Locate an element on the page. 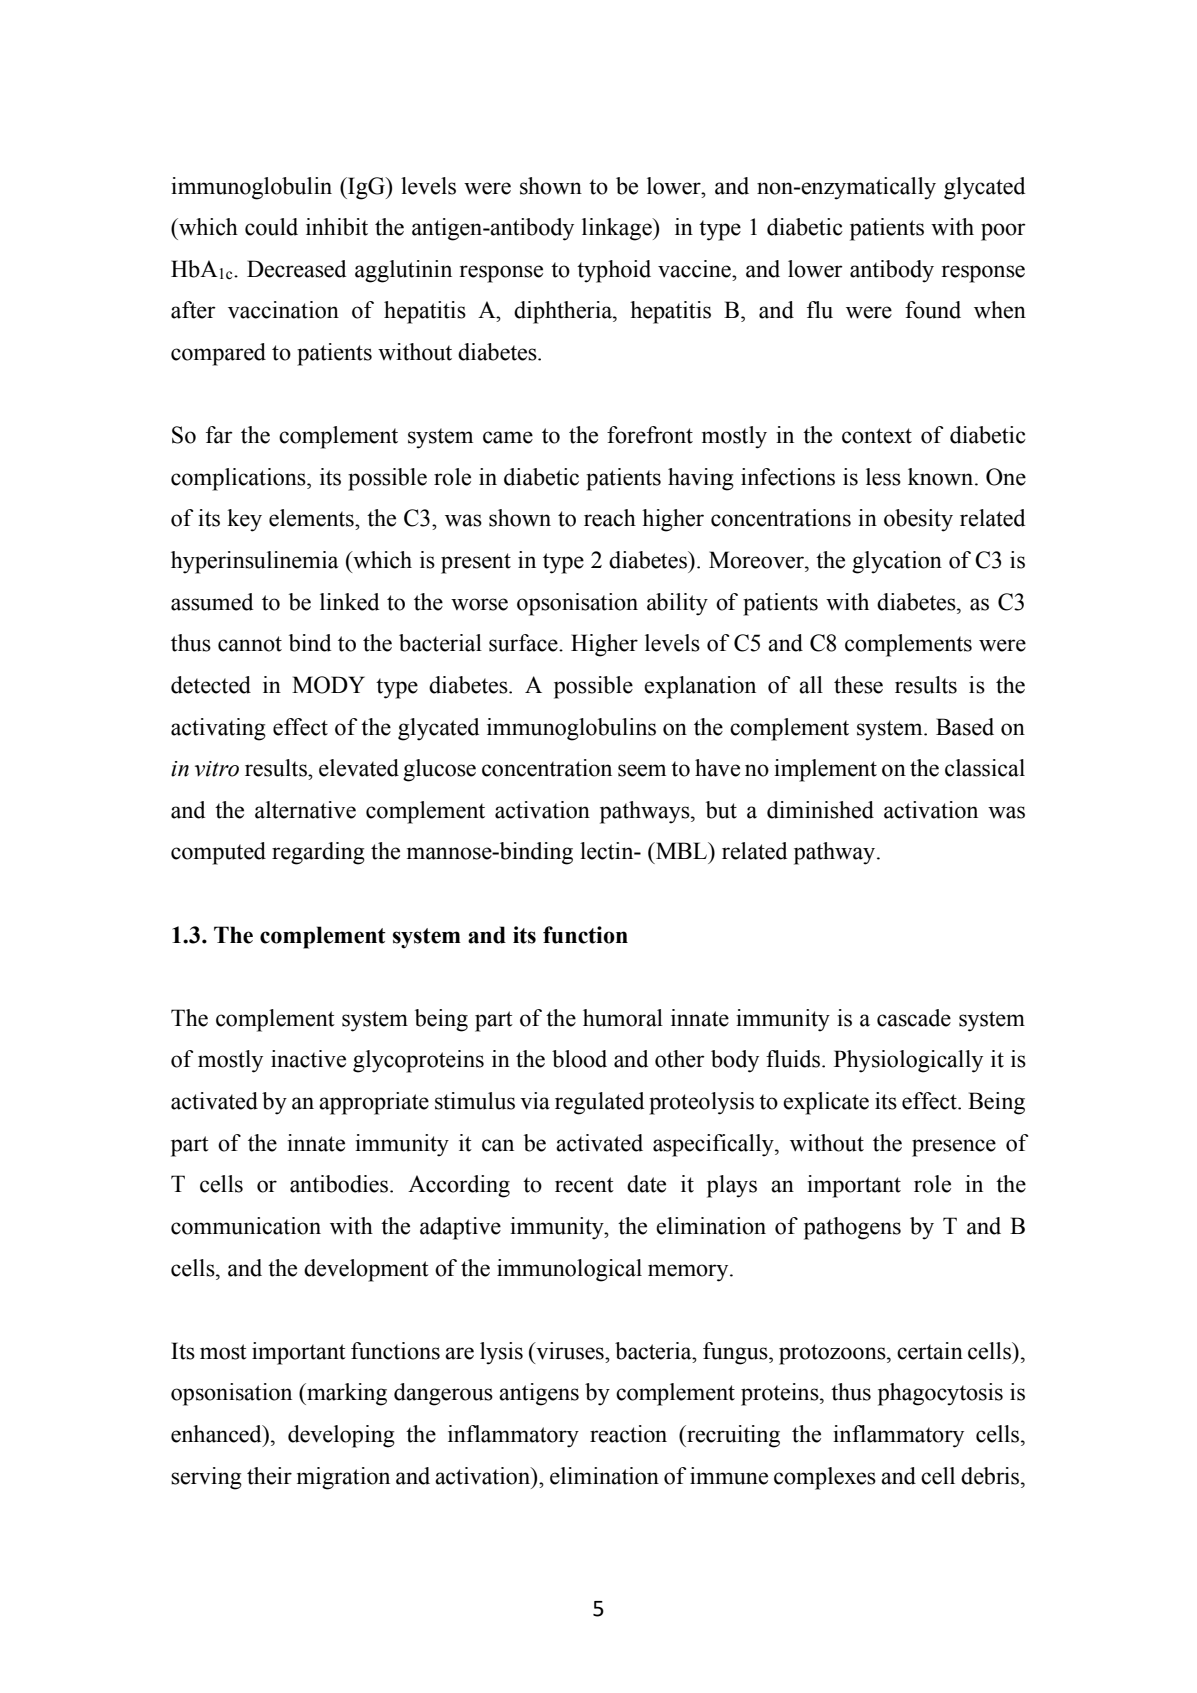  typhoid is located at coordinates (614, 271).
